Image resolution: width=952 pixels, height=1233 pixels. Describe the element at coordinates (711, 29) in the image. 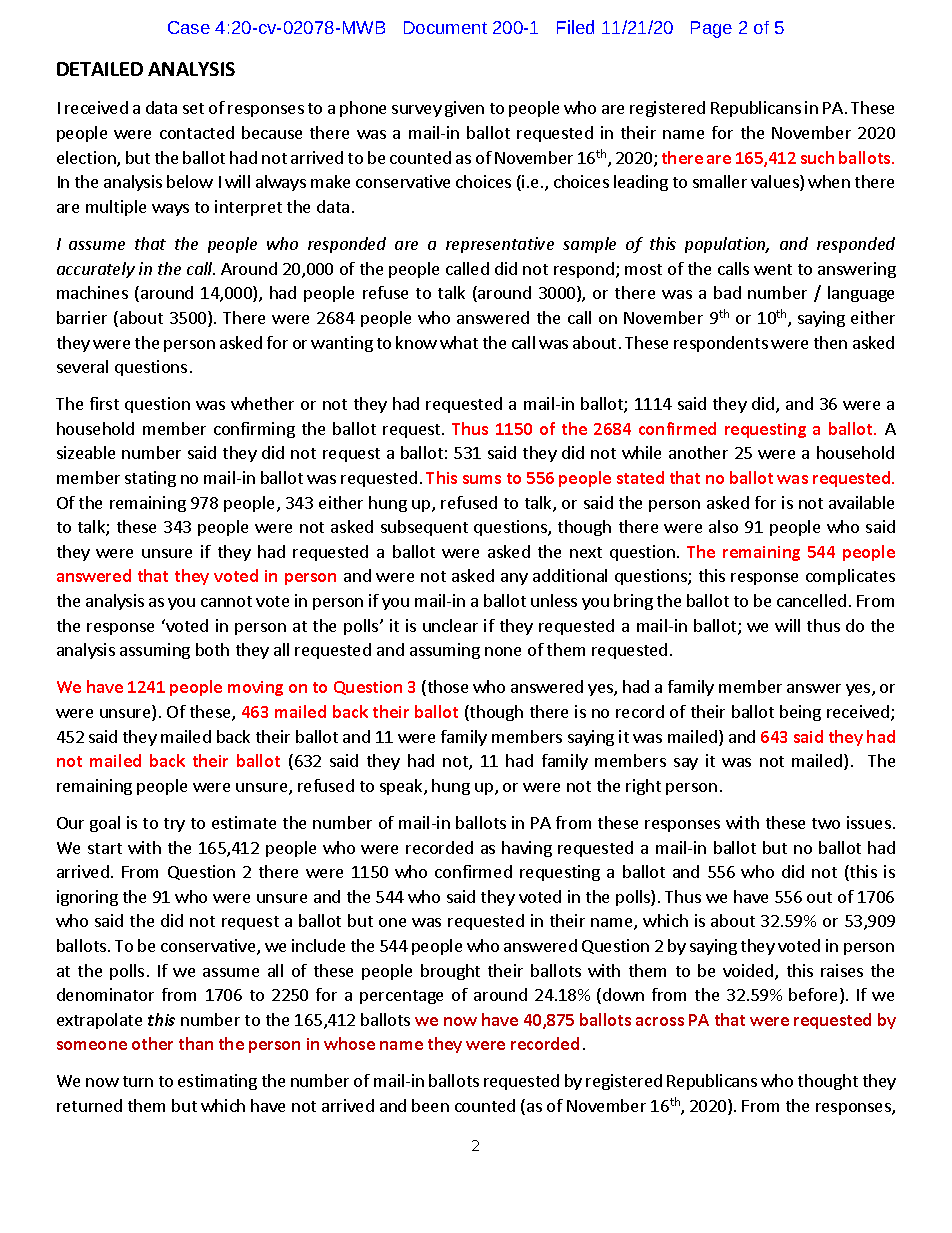

I see `Page` at that location.
